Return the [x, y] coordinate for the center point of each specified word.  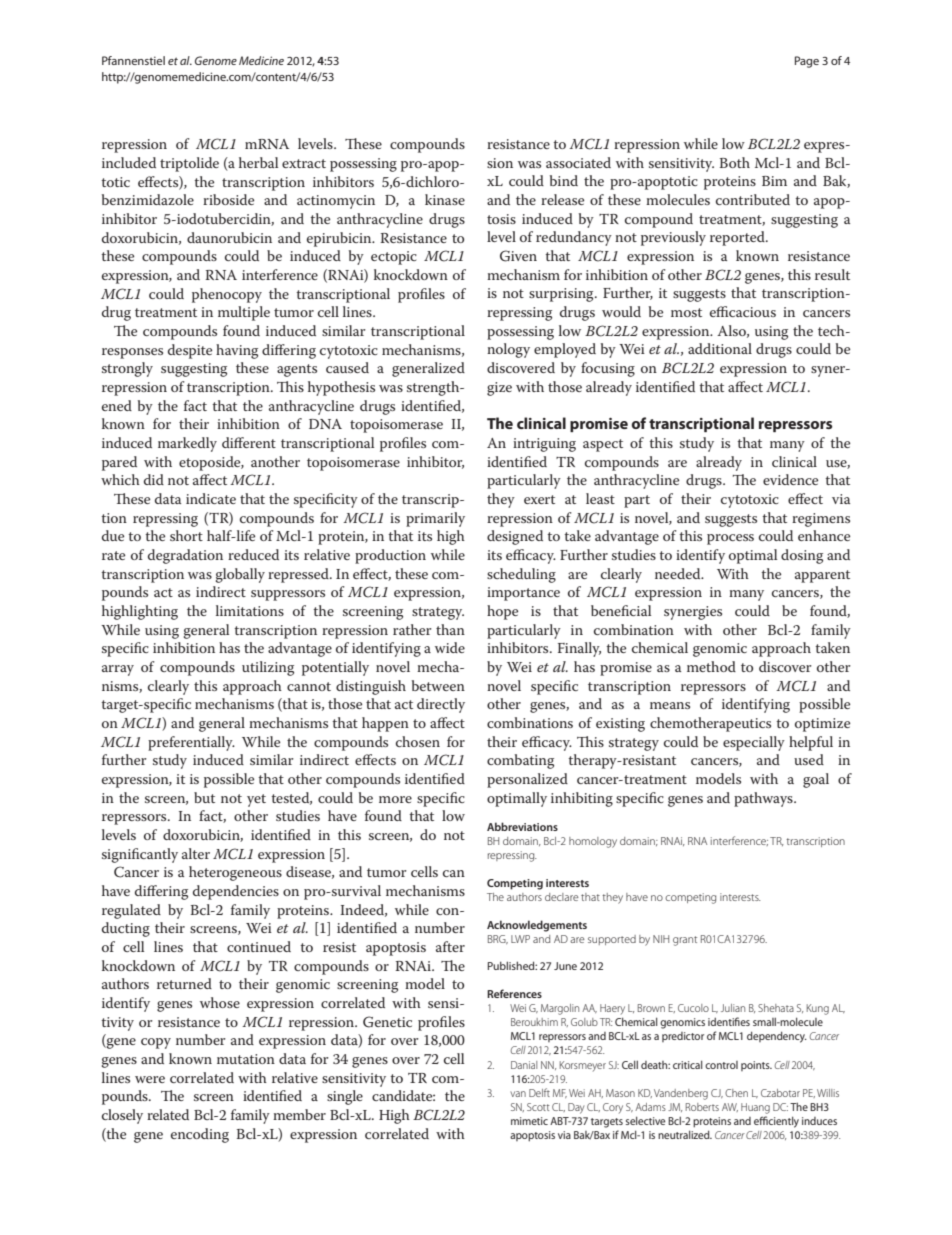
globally [240, 575]
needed [679, 573]
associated [578, 162]
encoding [200, 1135]
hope [502, 612]
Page [807, 62]
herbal [258, 162]
